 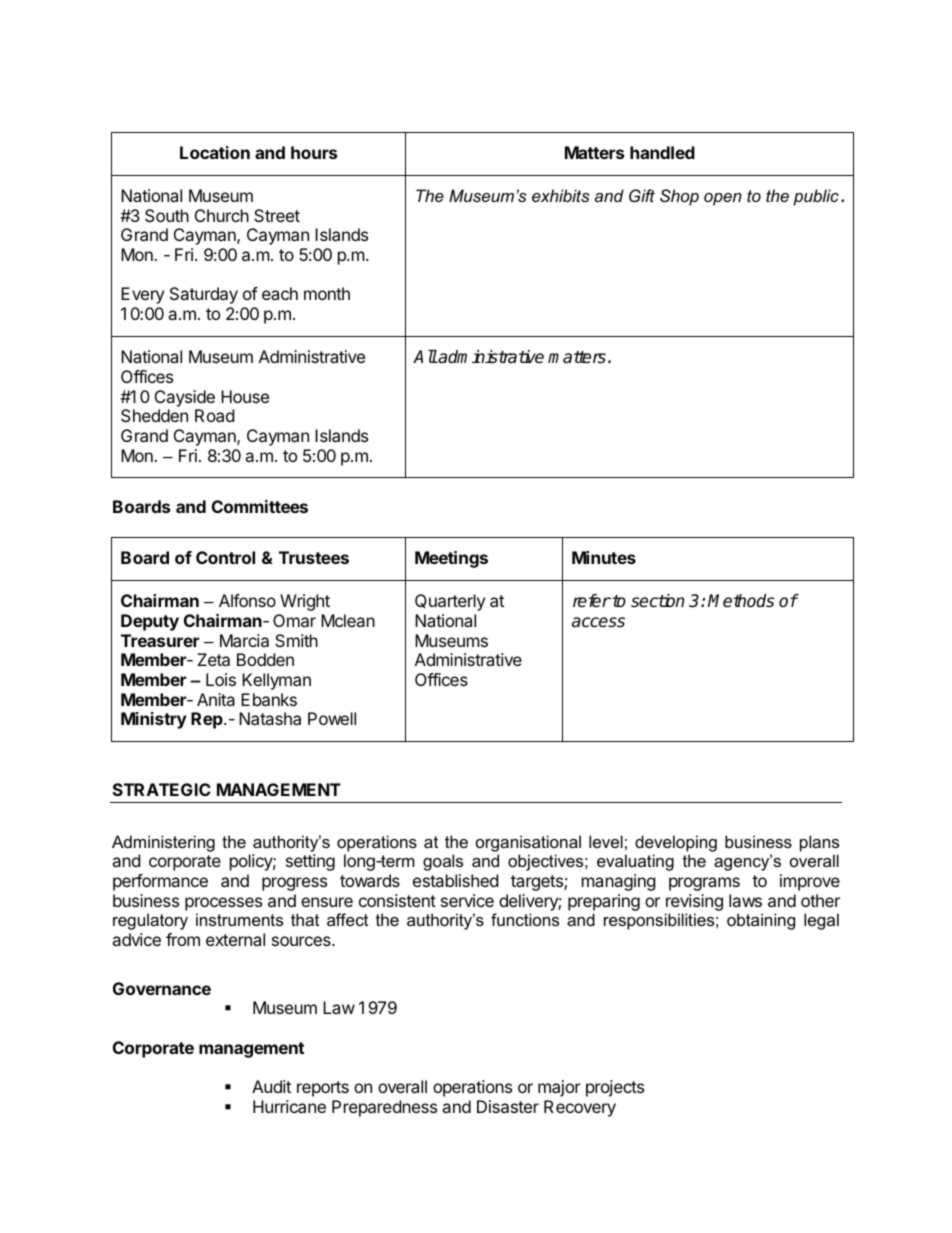 What do you see at coordinates (332, 718) in the page?
I see `Powell` at bounding box center [332, 718].
